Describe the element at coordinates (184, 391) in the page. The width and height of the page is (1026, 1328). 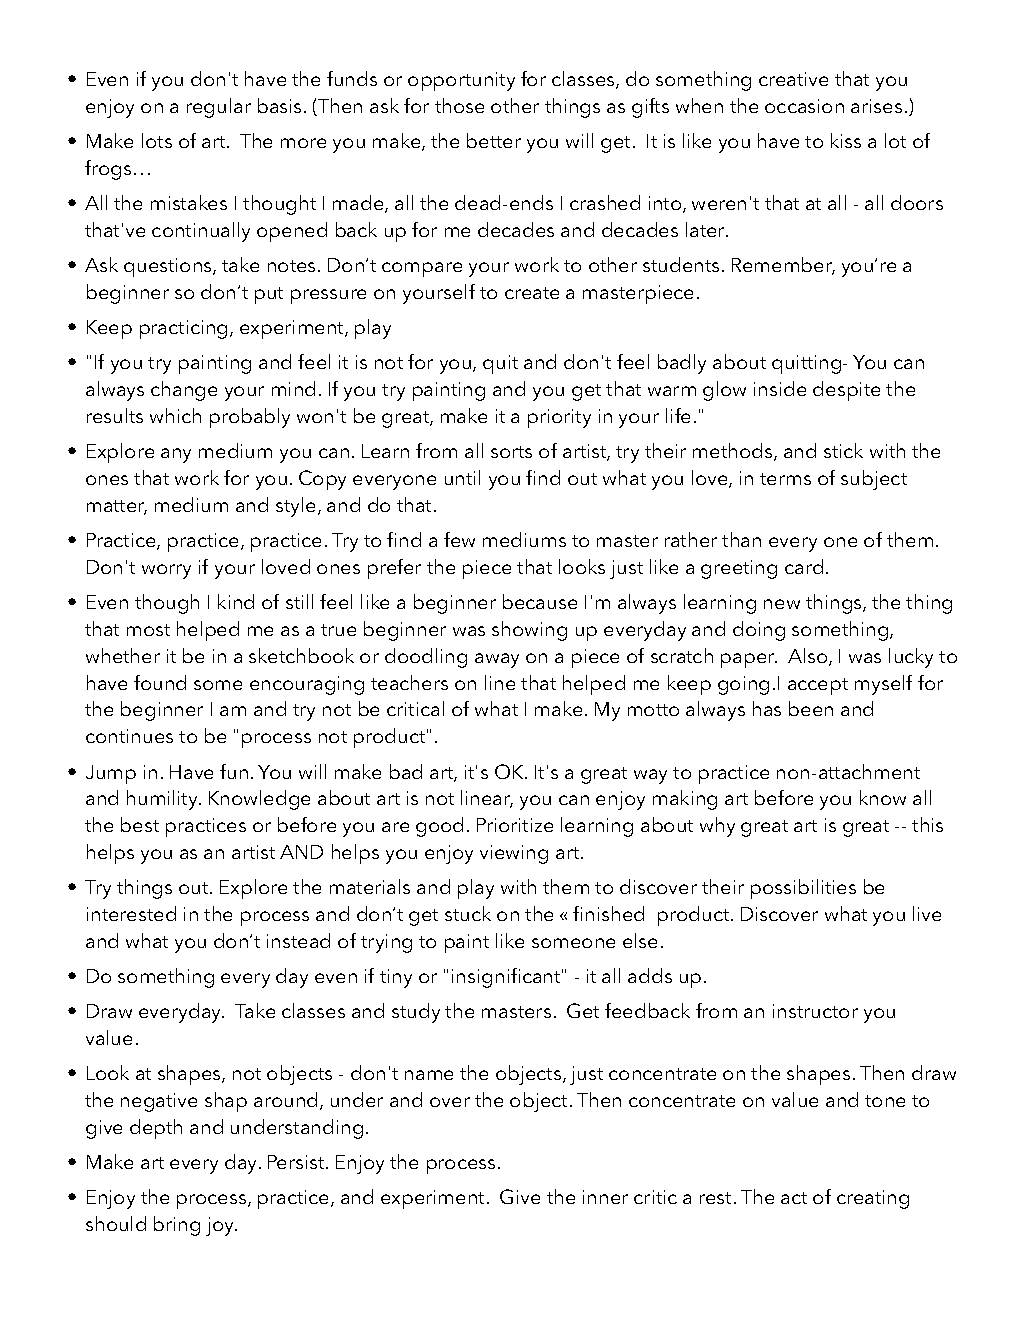
I see `change` at that location.
